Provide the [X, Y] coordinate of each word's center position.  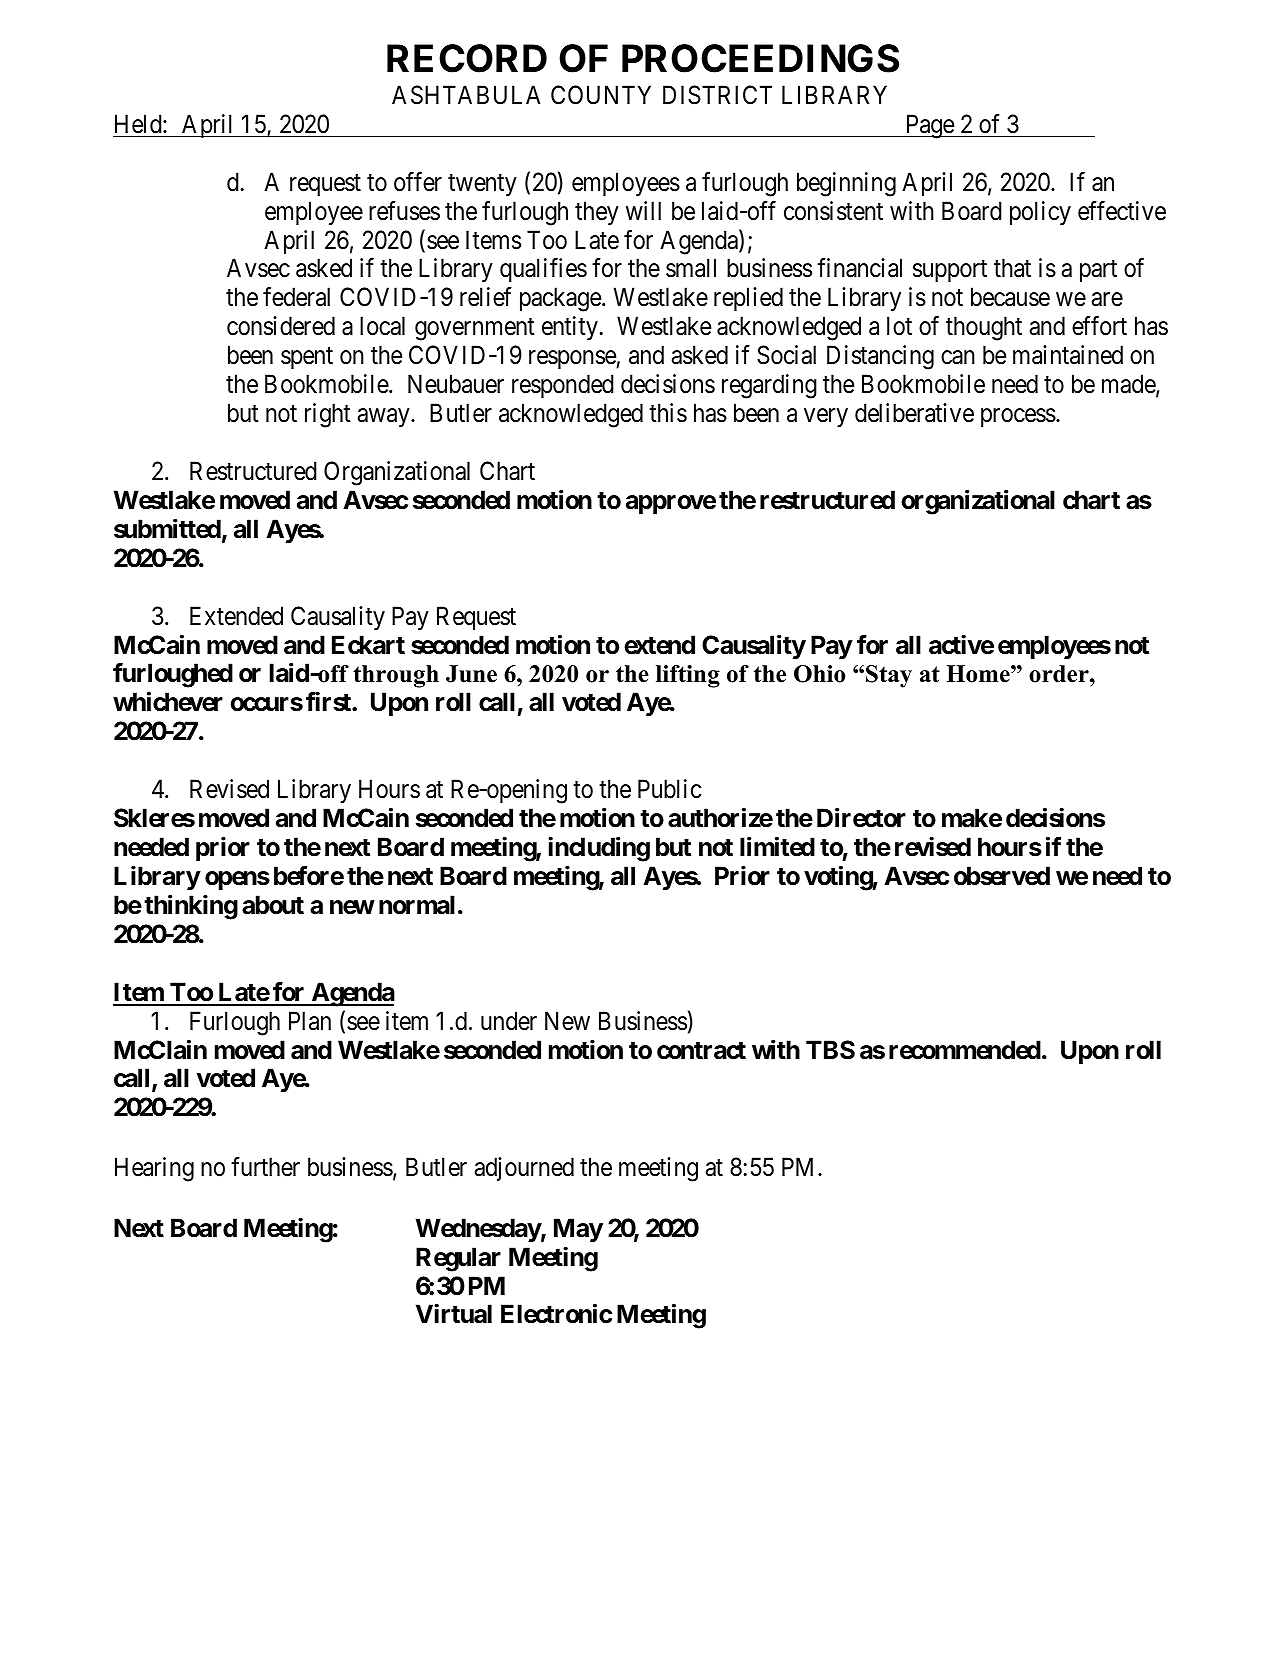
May [578, 1230]
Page [929, 126]
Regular [458, 1259]
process [1018, 418]
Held [139, 124]
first [329, 702]
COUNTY [601, 95]
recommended [965, 1050]
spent [307, 358]
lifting [688, 676]
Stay [889, 676]
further [265, 1167]
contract [701, 1051]
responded [563, 386]
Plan [310, 1021]
